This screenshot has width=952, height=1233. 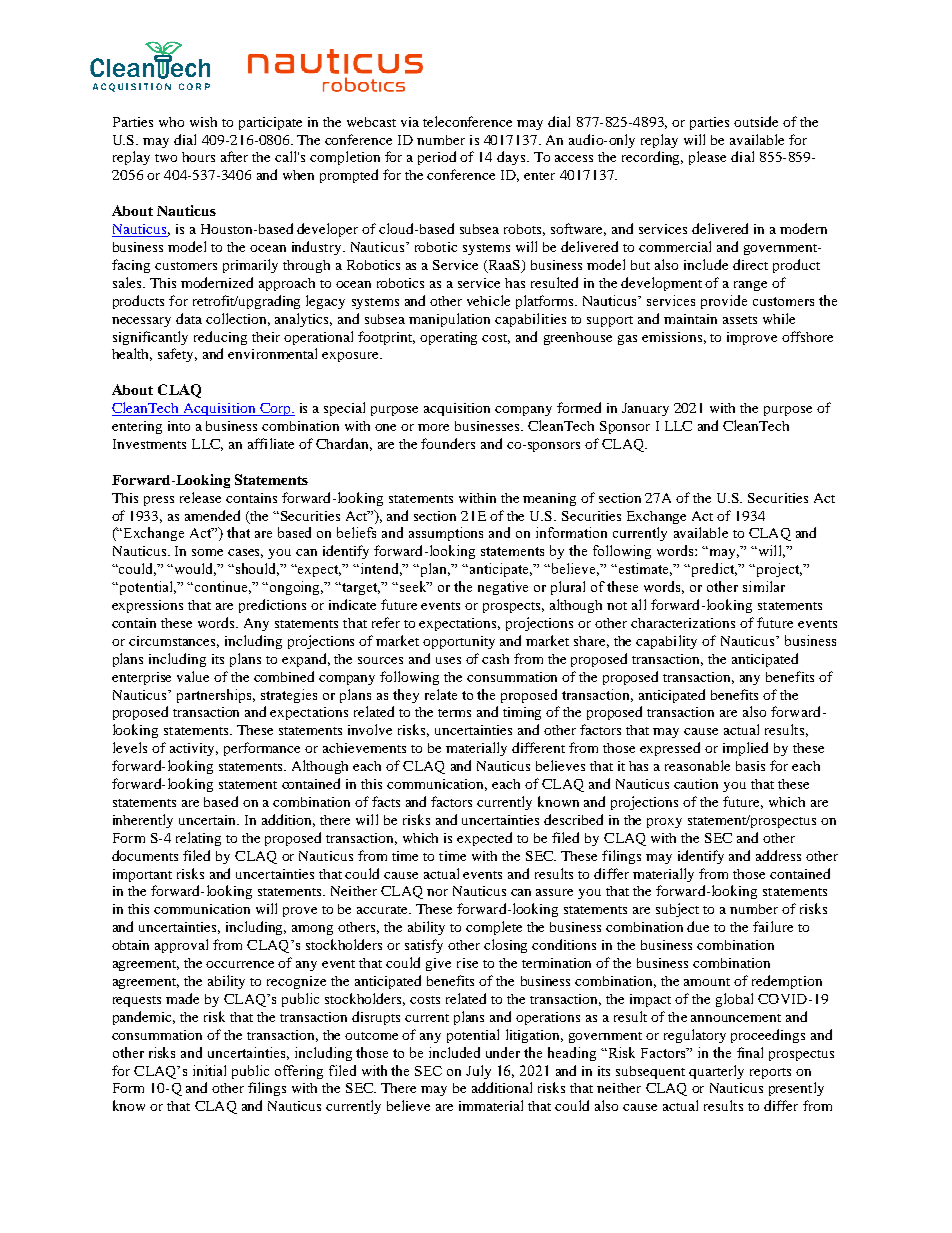 What do you see at coordinates (209, 1070) in the screenshot?
I see `initial` at bounding box center [209, 1070].
